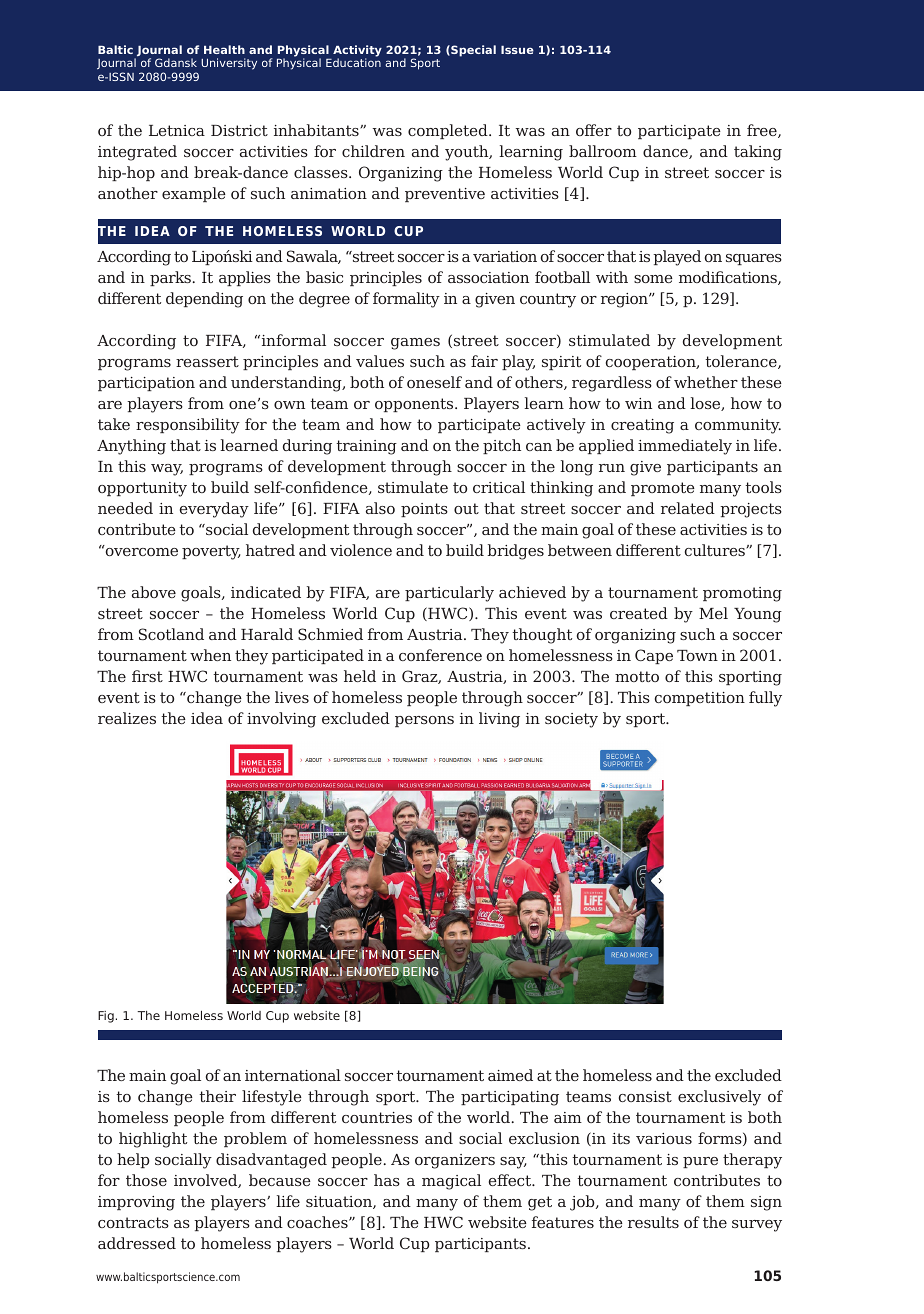  I want to click on whether, so click(706, 382).
